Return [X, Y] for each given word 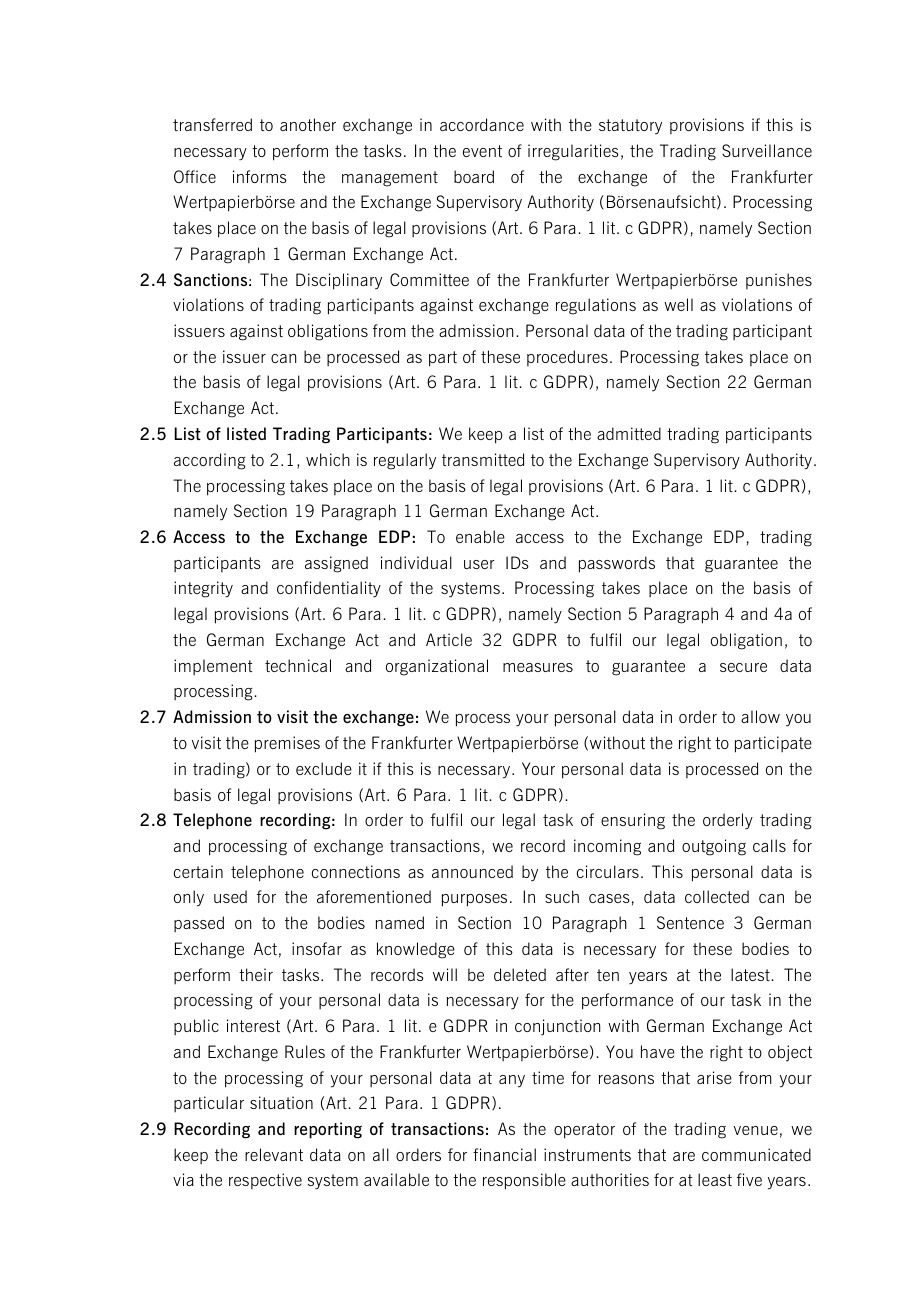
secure [743, 667]
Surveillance [767, 150]
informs [260, 176]
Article [449, 639]
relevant [274, 1154]
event [482, 151]
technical [298, 665]
